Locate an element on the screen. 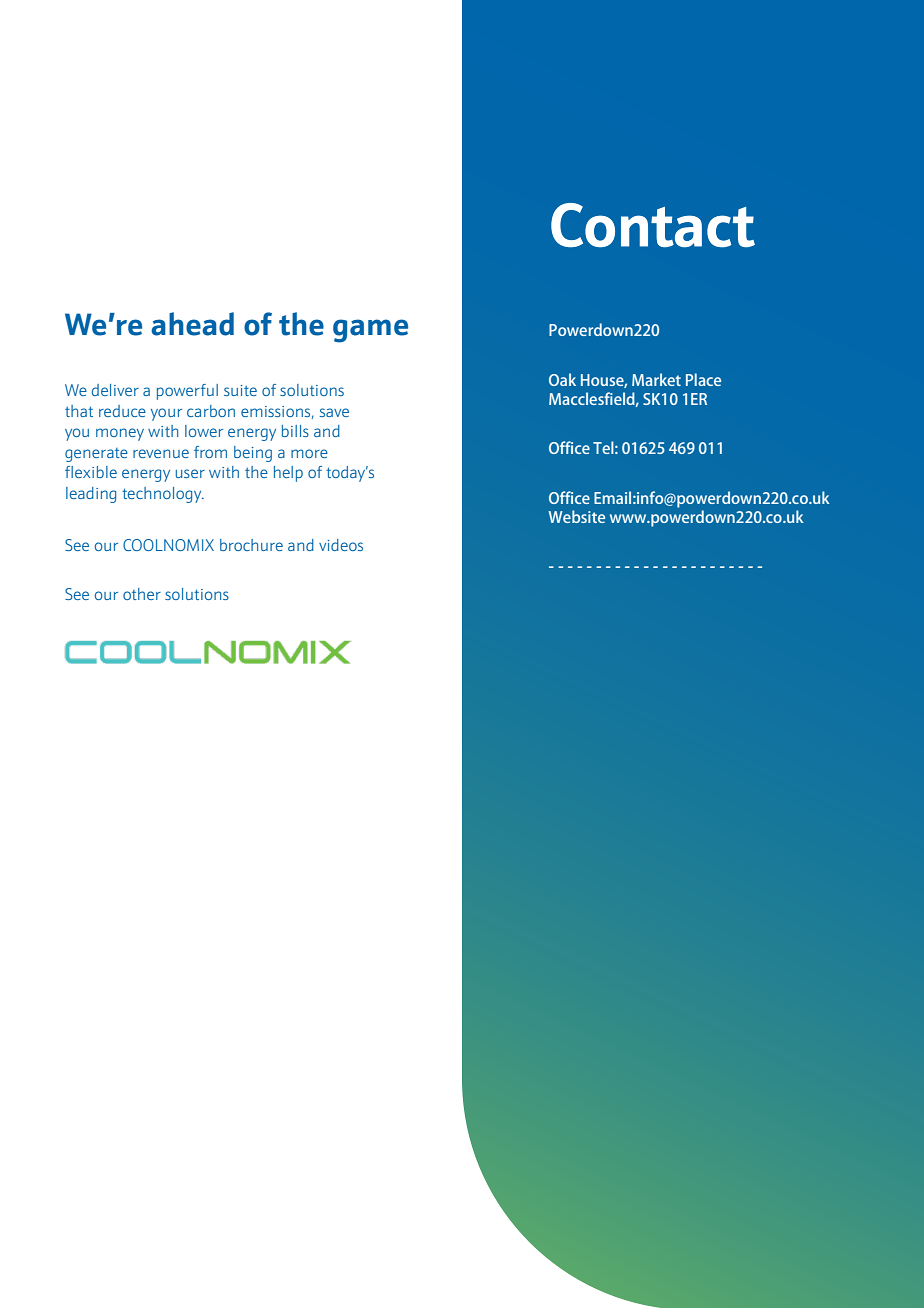 Image resolution: width=924 pixels, height=1308 pixels. other is located at coordinates (142, 594).
